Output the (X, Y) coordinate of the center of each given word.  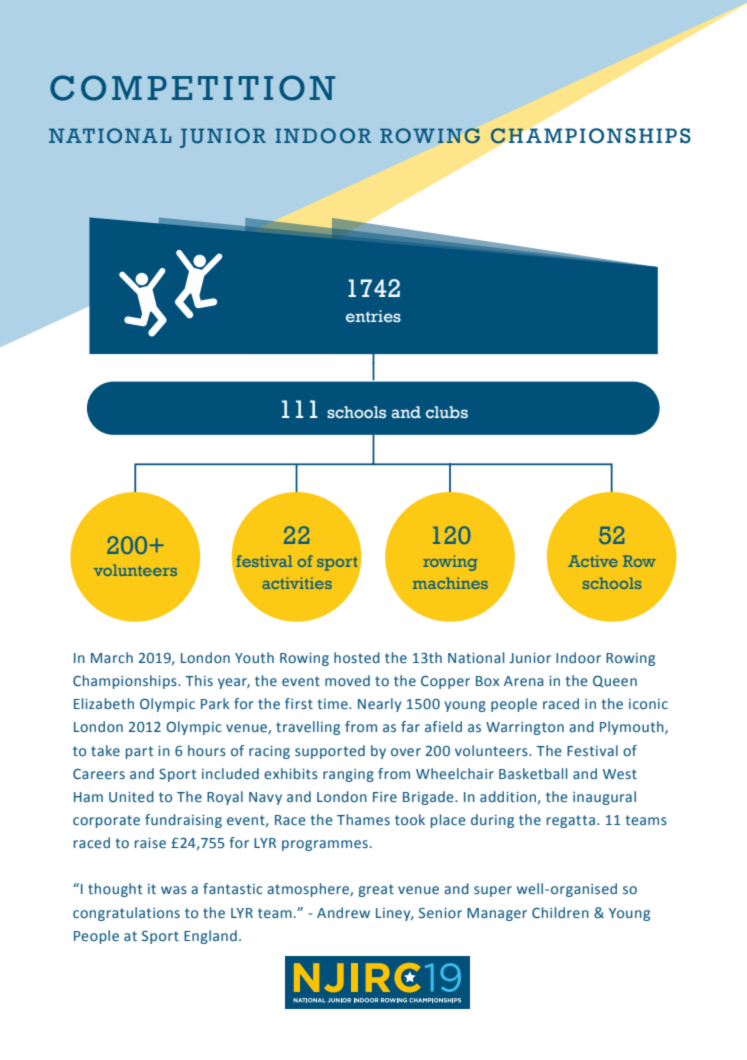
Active (593, 561)
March (112, 657)
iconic (648, 704)
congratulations (126, 914)
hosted (357, 657)
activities (297, 583)
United (131, 796)
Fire (385, 797)
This (199, 680)
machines (450, 583)
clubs (447, 412)
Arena (524, 681)
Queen (615, 681)
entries (373, 316)
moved (347, 680)
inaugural (604, 798)
